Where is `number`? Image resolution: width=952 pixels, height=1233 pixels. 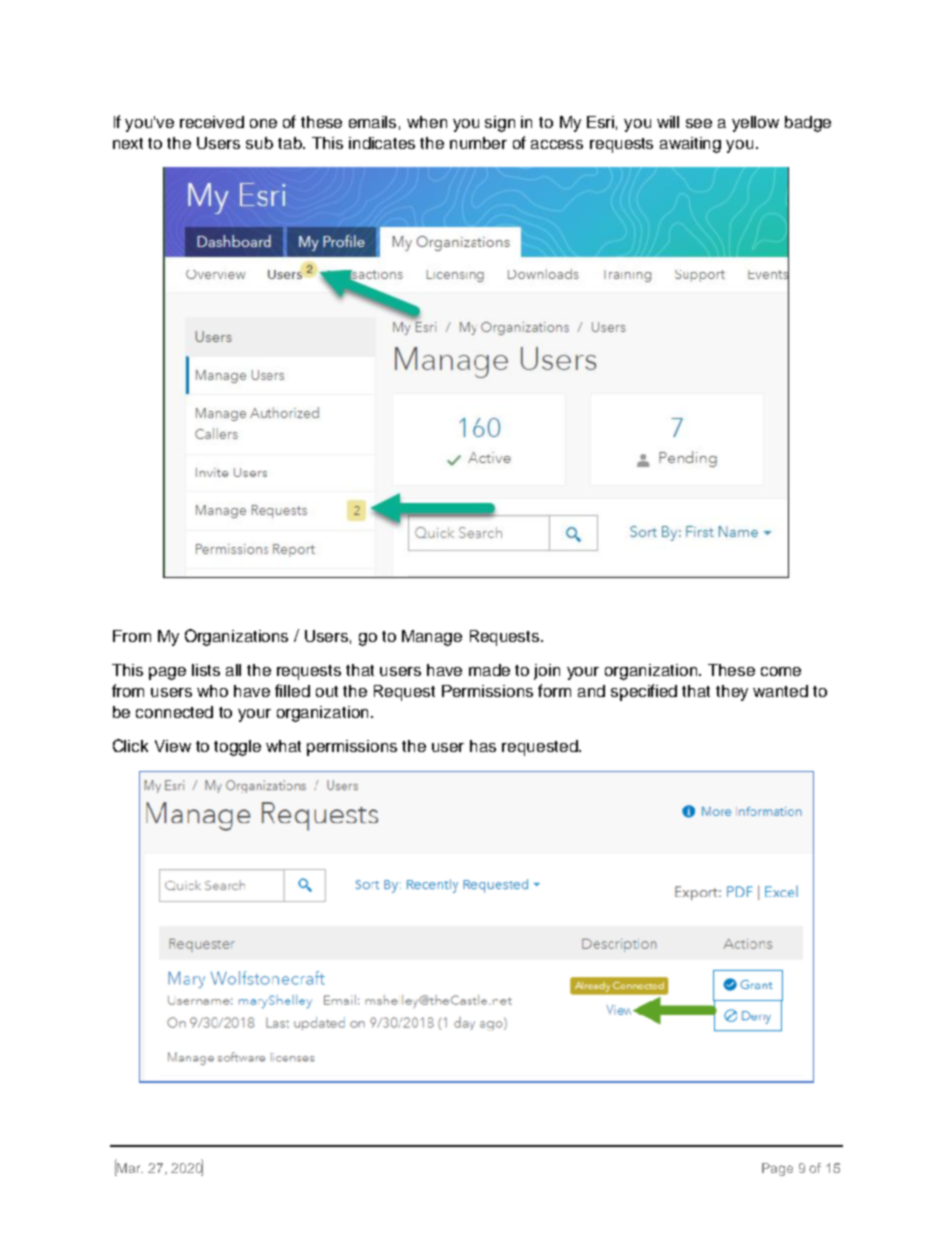
number is located at coordinates (478, 143).
